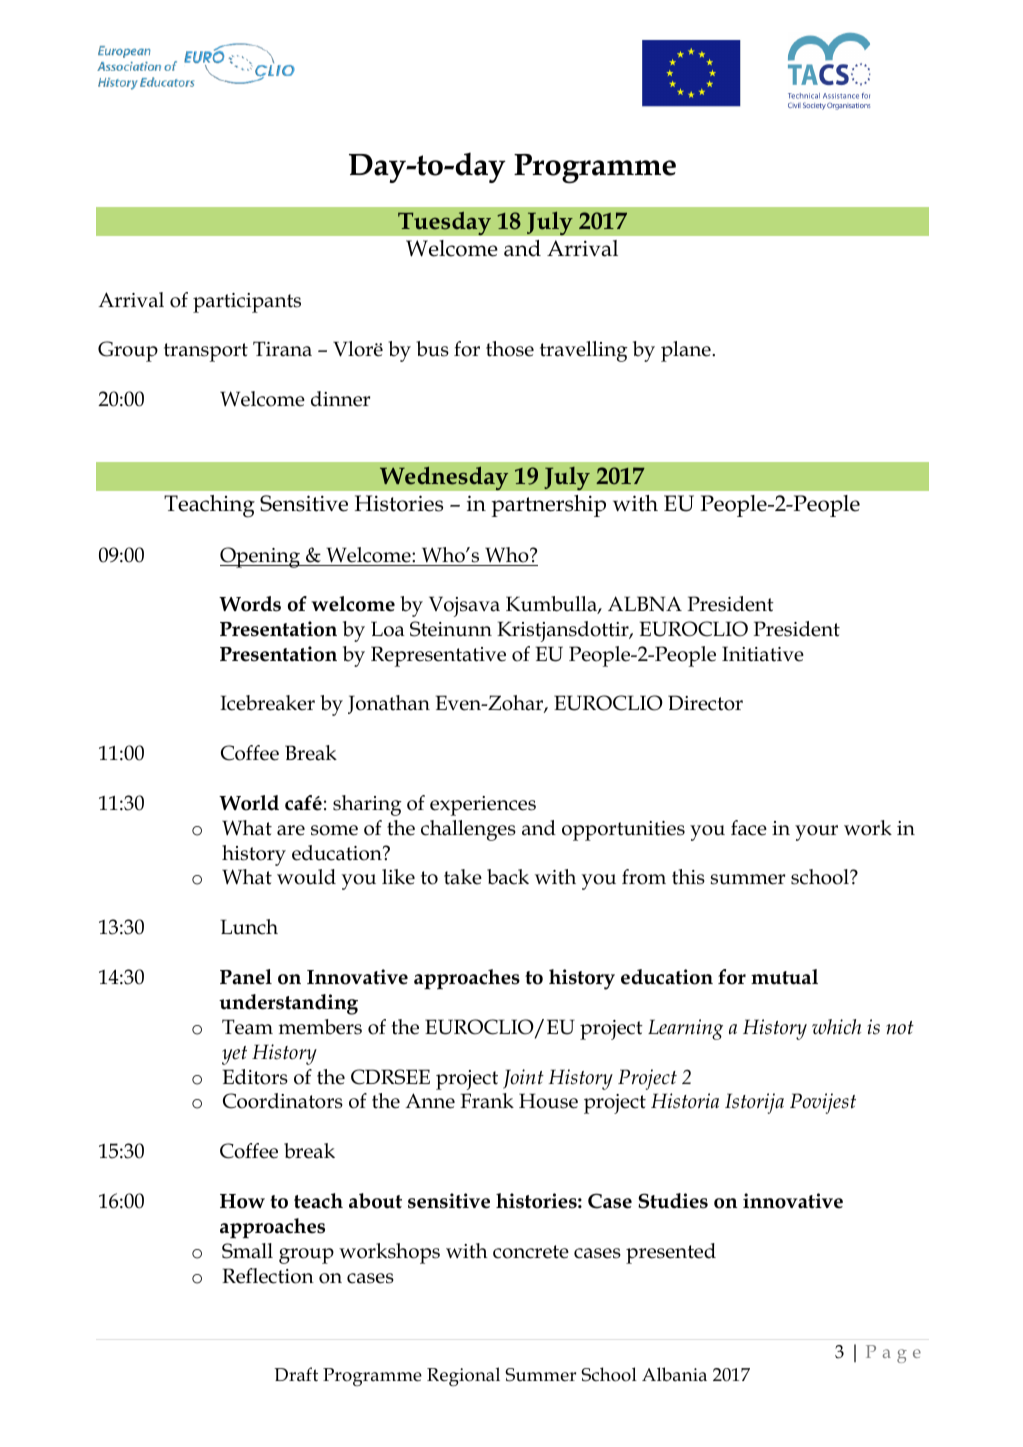  I want to click on Words, so click(250, 604).
